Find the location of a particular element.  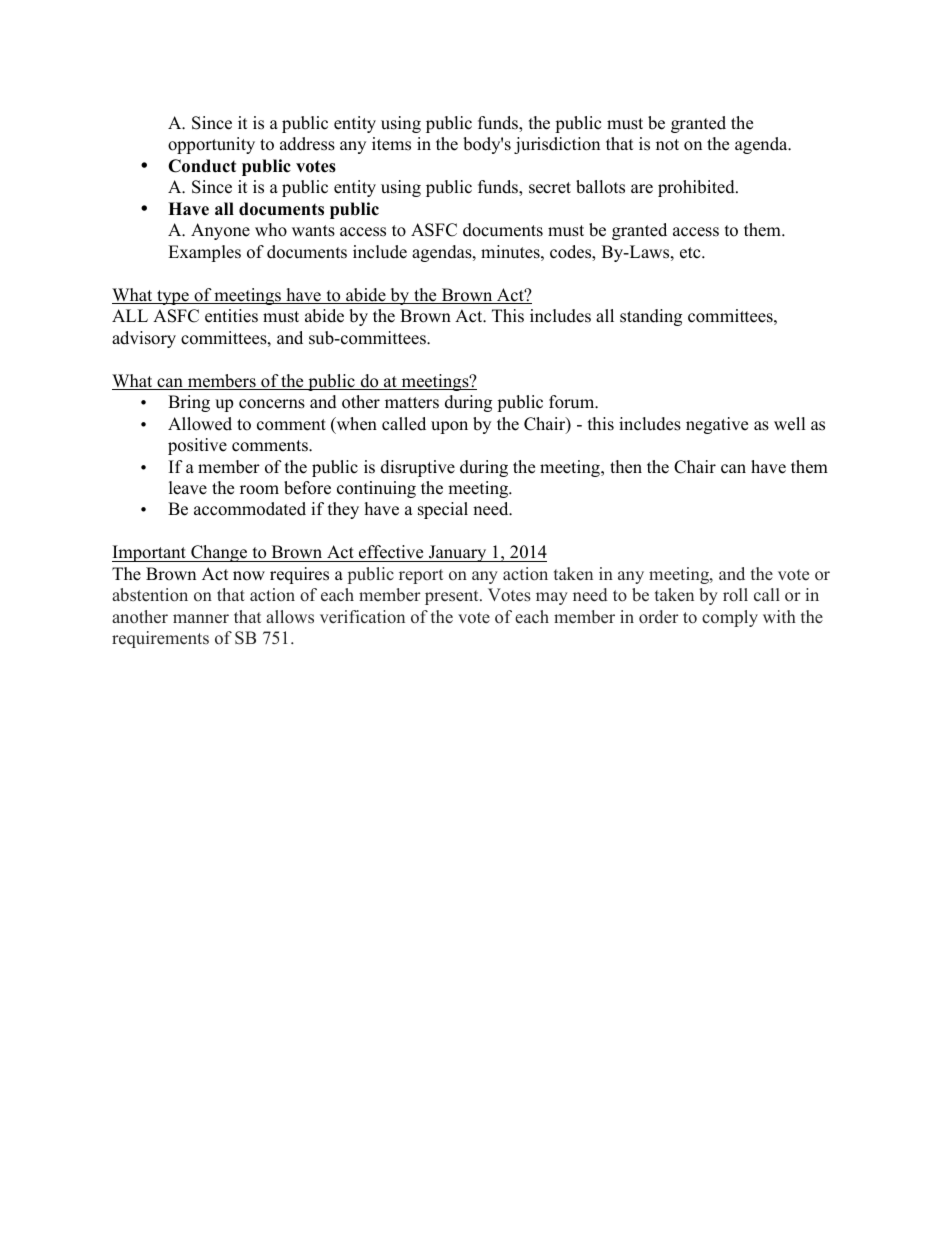

Conduct is located at coordinates (202, 166).
